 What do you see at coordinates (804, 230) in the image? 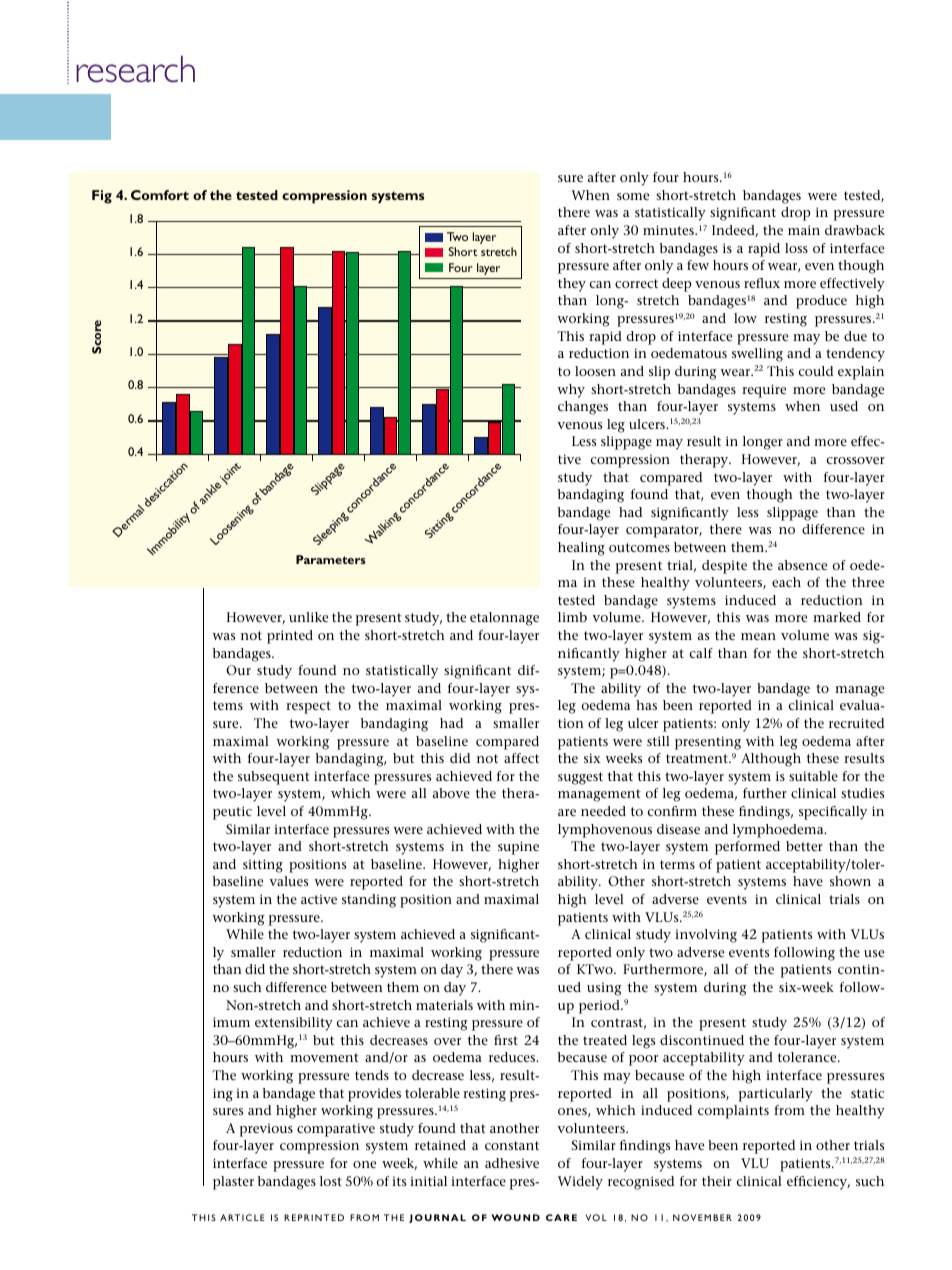
I see `main` at bounding box center [804, 230].
